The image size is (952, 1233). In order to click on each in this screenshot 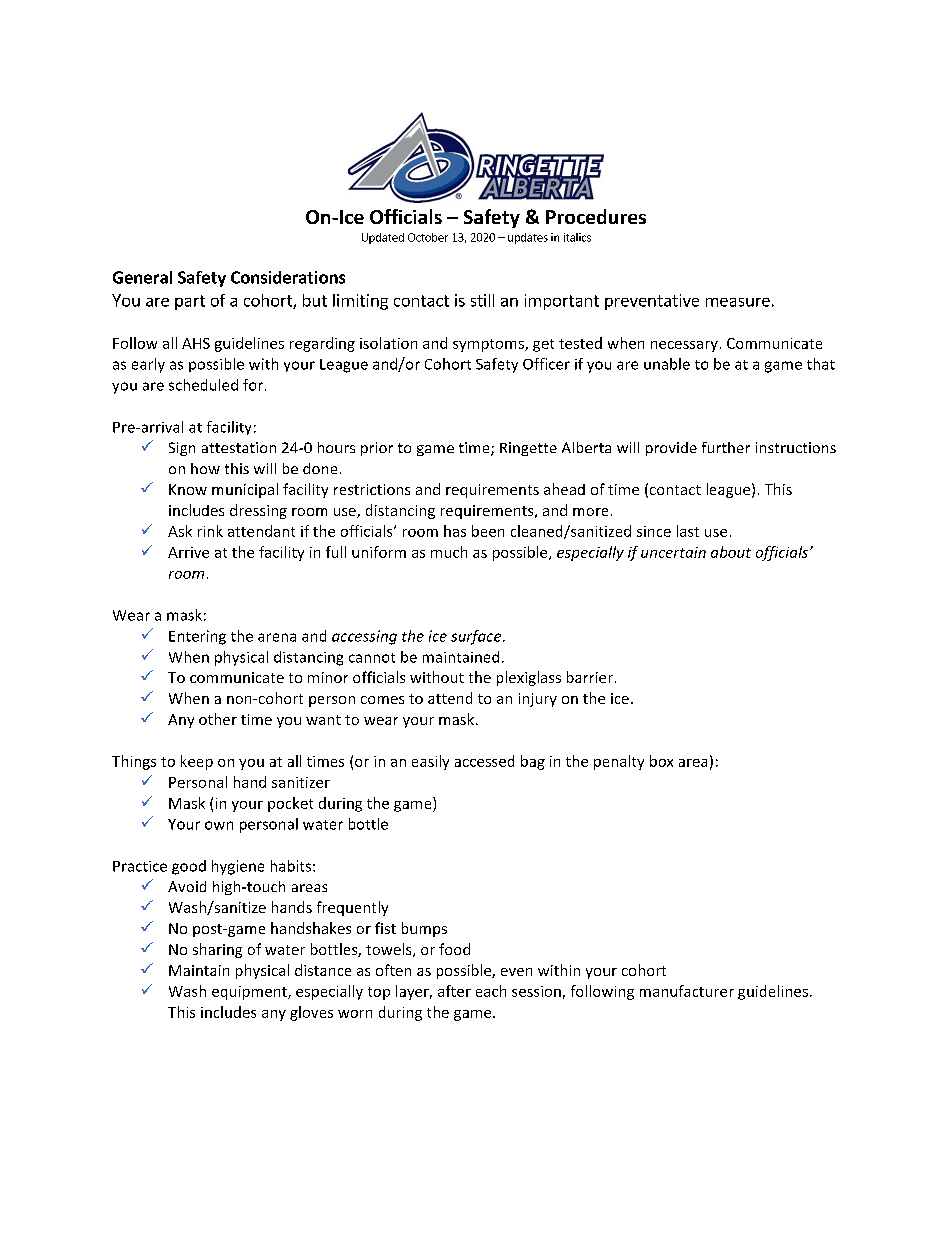, I will do `click(491, 991)`.
